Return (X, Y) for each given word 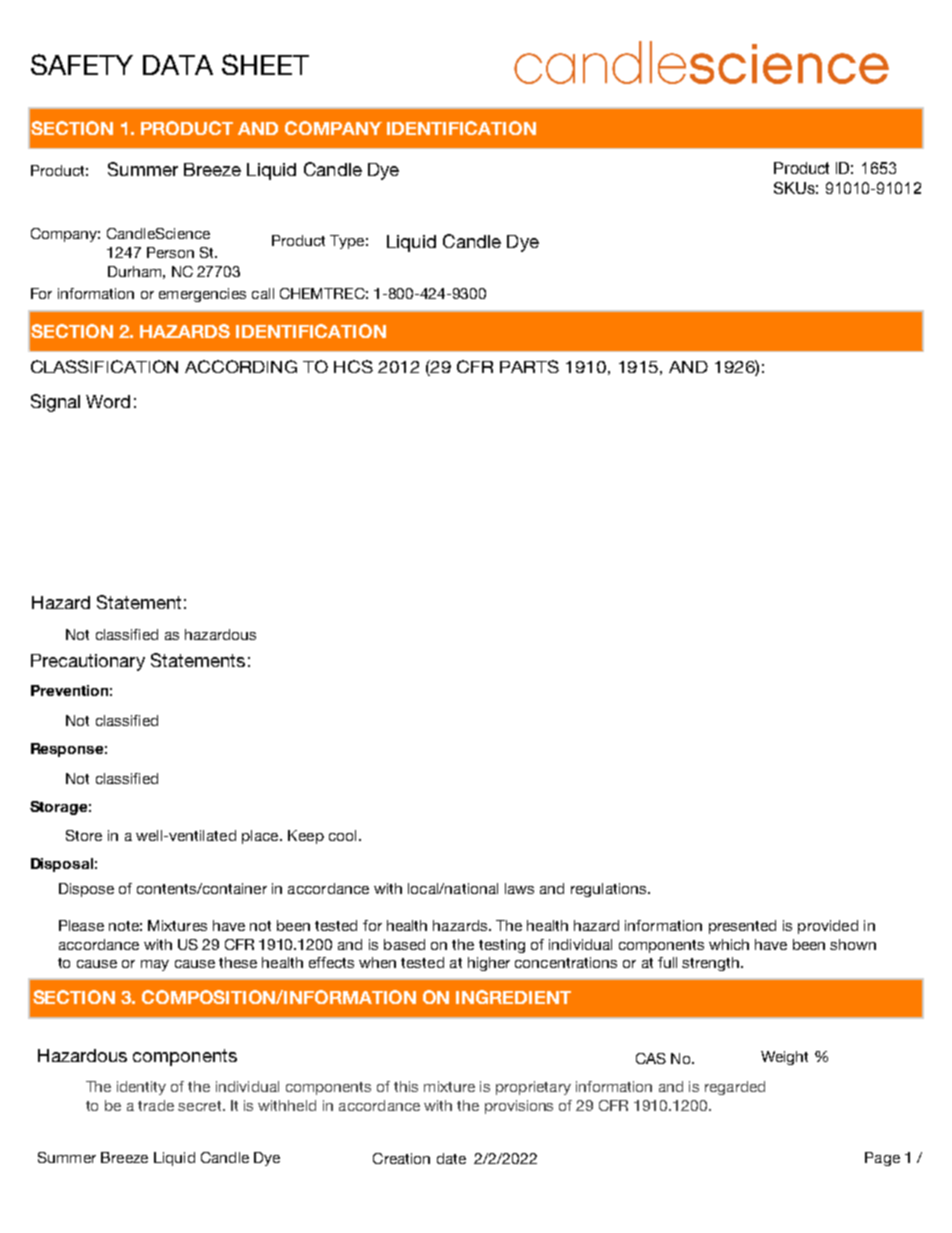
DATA (178, 65)
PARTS (529, 366)
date (451, 1158)
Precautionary (88, 662)
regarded (735, 1088)
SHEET (265, 64)
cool (342, 835)
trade (156, 1105)
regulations (610, 890)
